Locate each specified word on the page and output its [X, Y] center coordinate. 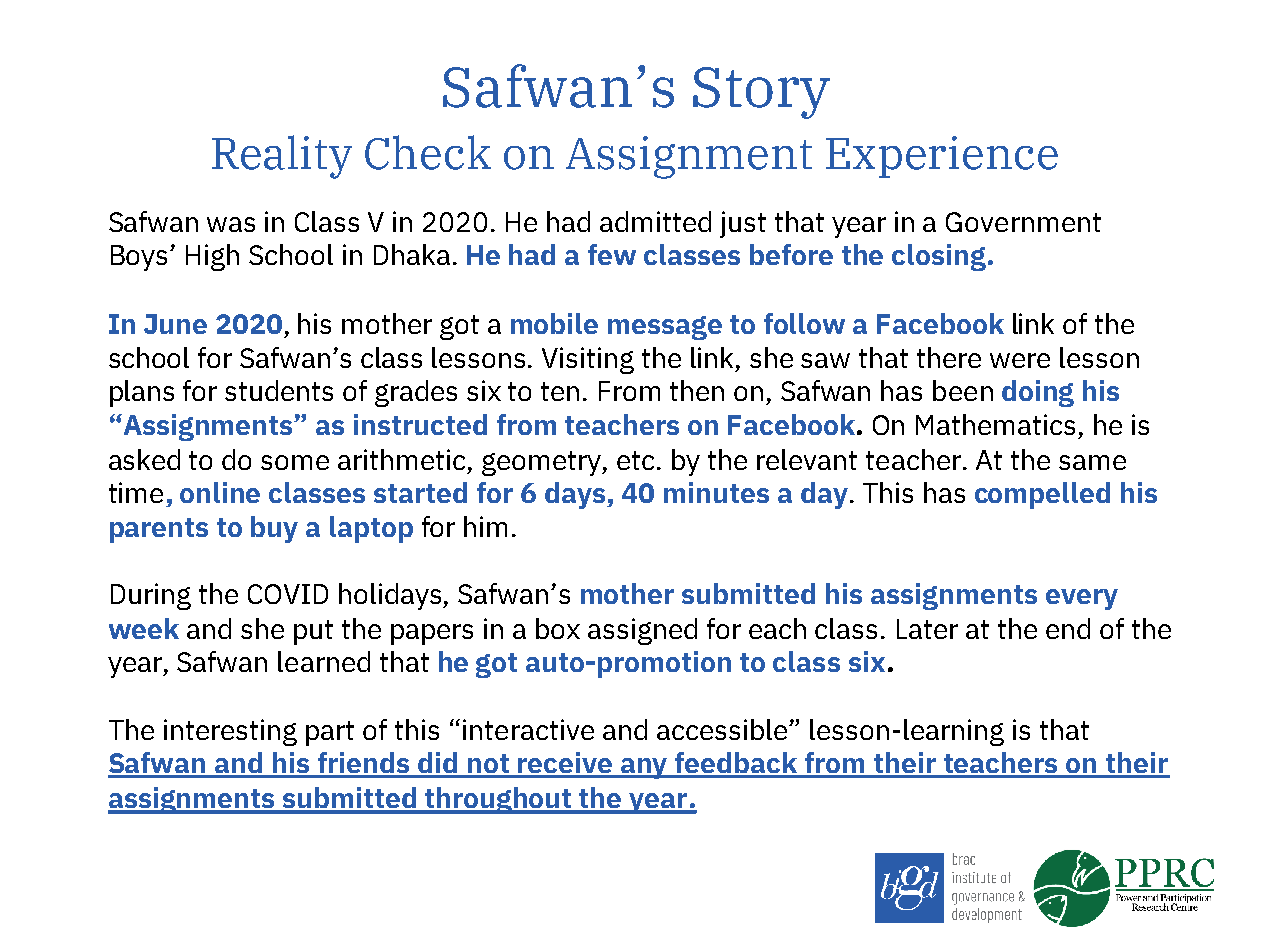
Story [761, 93]
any [645, 768]
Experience [942, 157]
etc [635, 460]
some [295, 462]
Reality [282, 157]
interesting [230, 732]
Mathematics [995, 424]
